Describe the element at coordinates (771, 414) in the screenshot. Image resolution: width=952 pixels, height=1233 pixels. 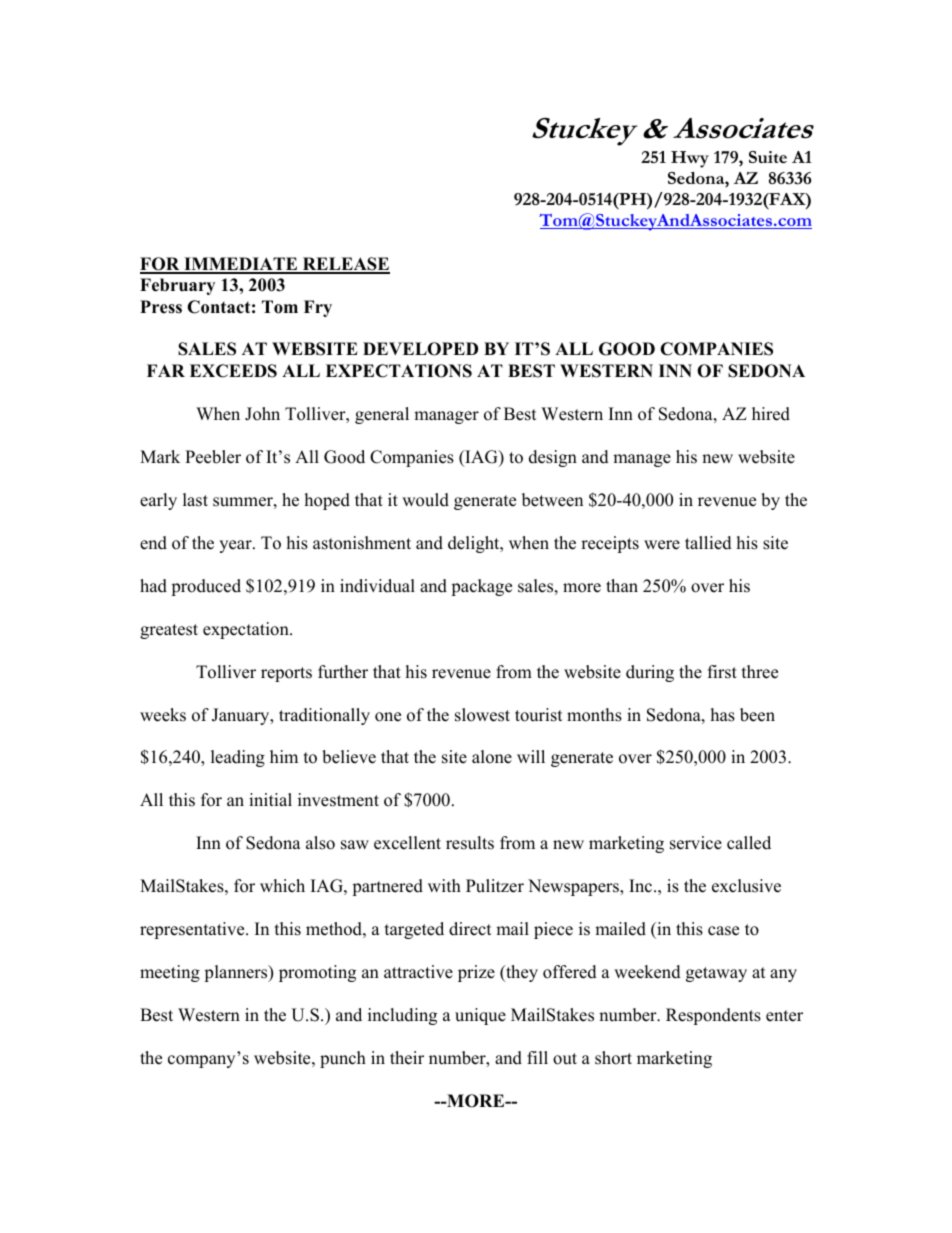
I see `hired` at that location.
